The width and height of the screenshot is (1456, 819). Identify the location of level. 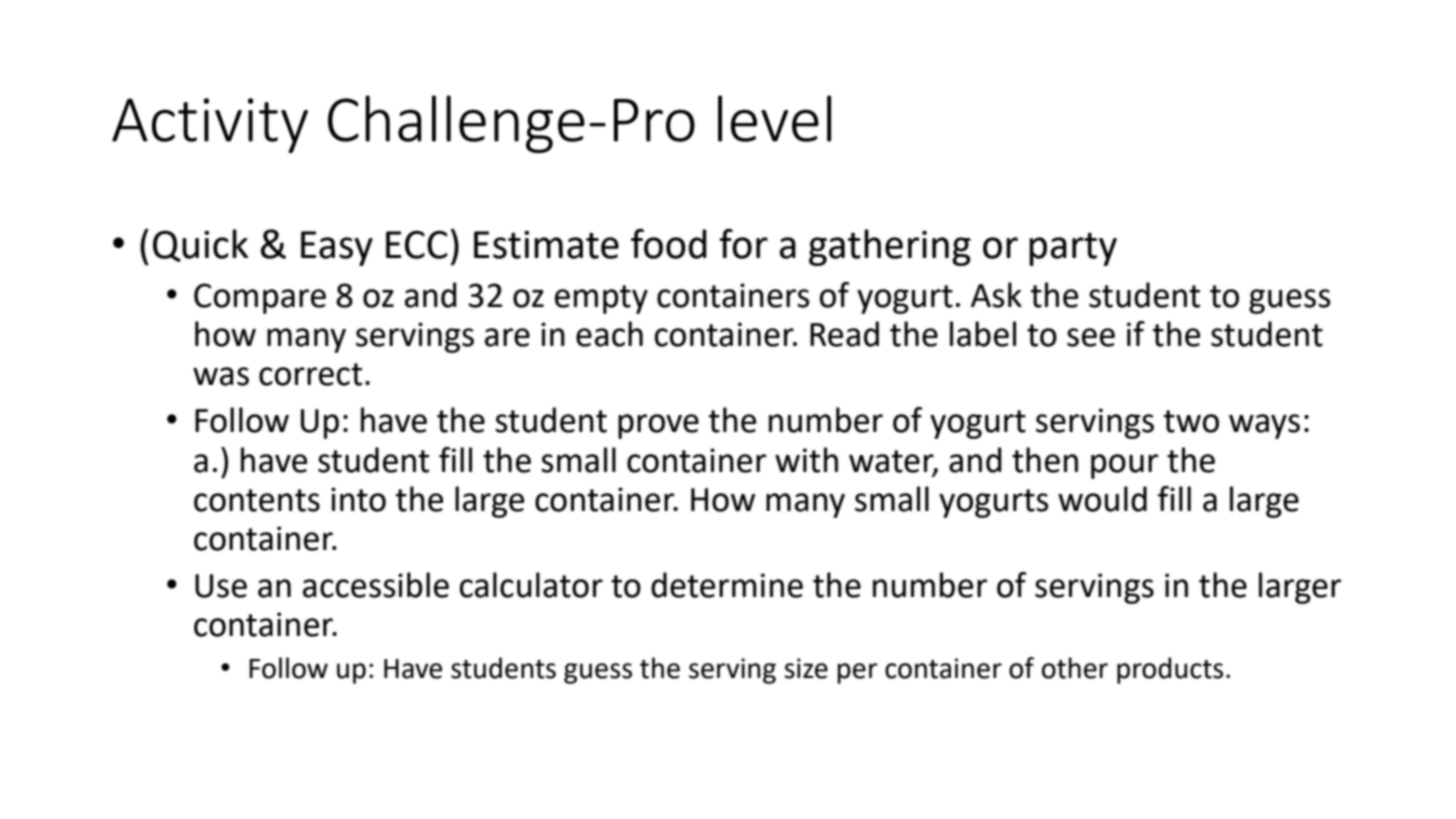
(774, 118).
